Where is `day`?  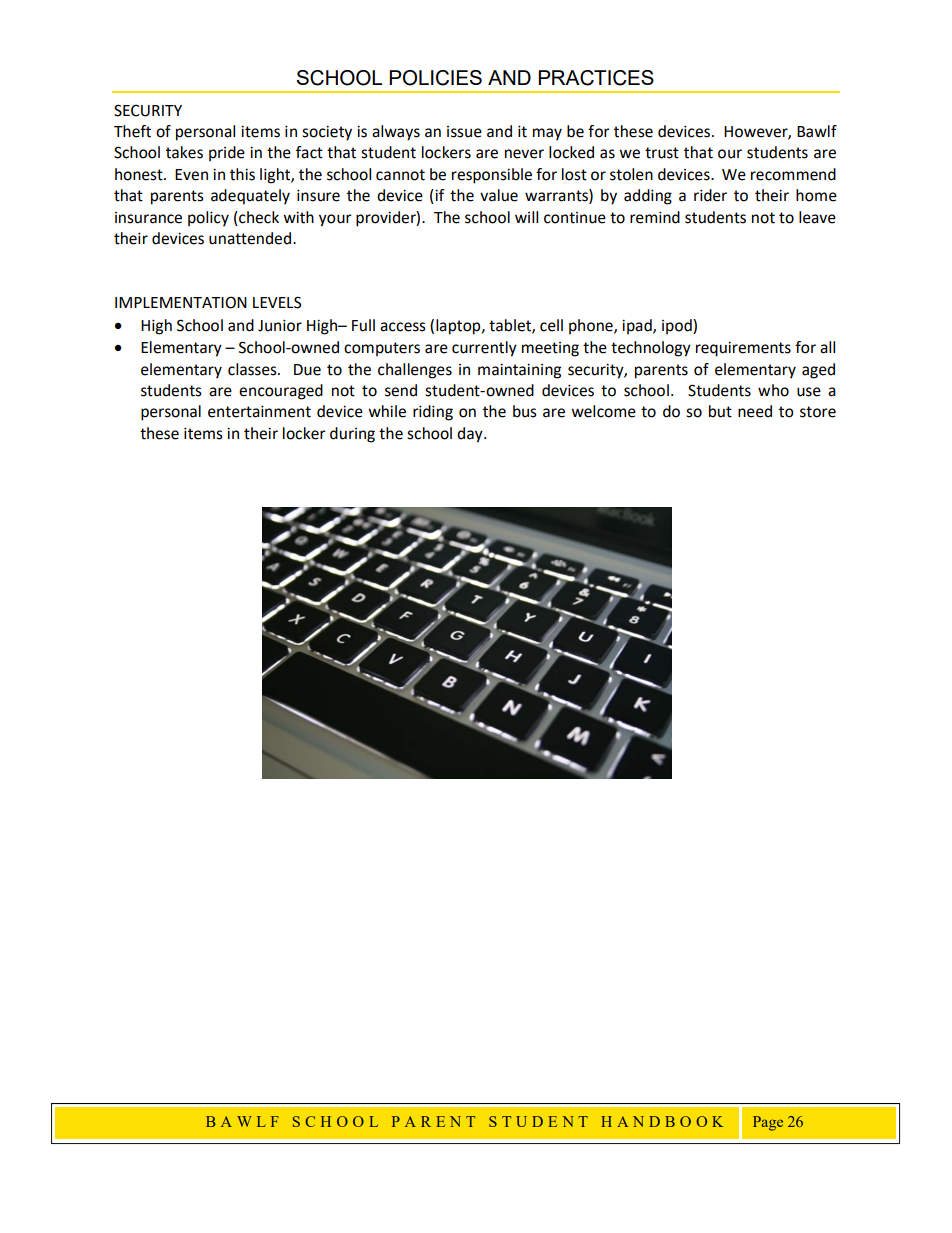 day is located at coordinates (471, 435).
